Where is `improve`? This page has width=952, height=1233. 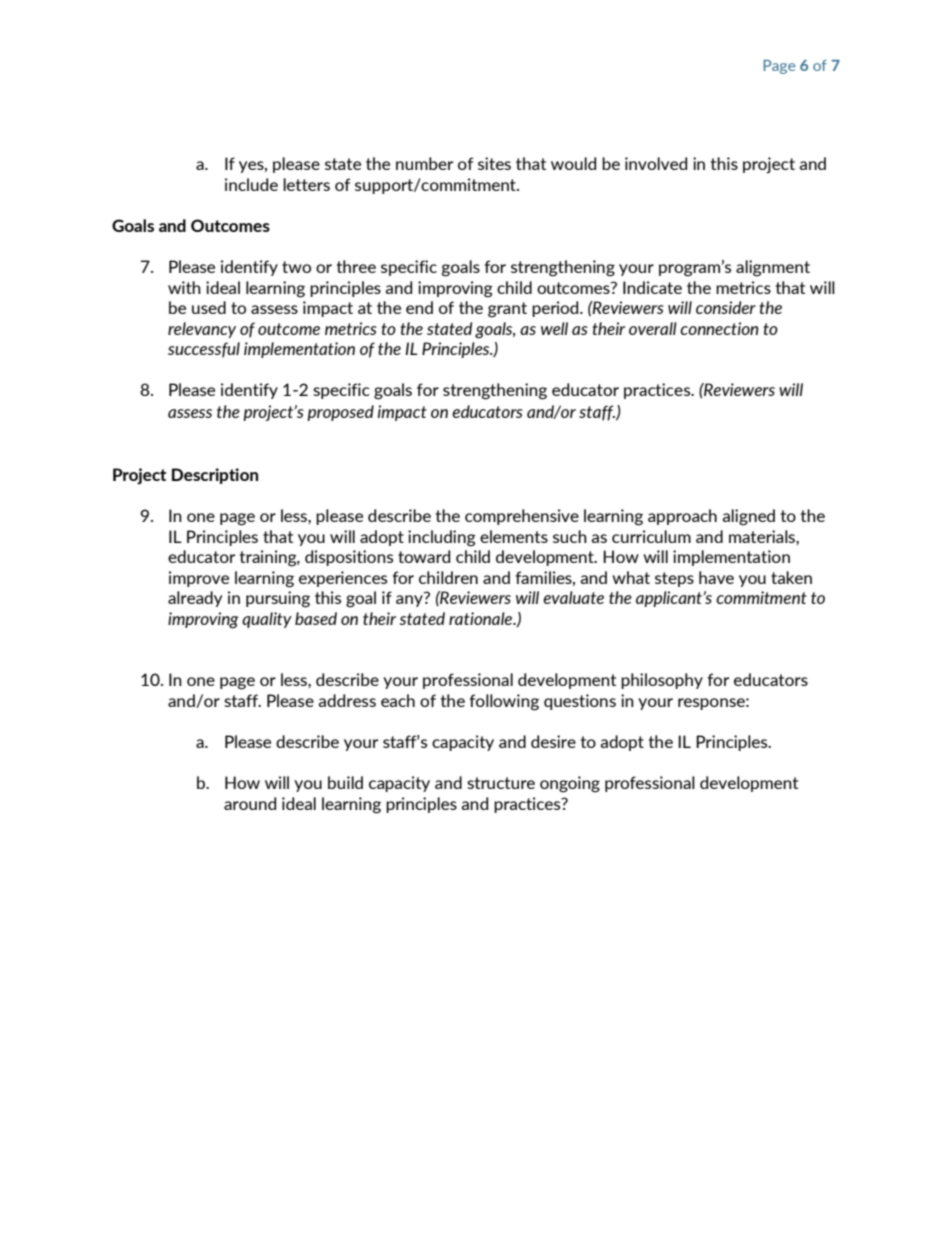
improve is located at coordinates (199, 579).
